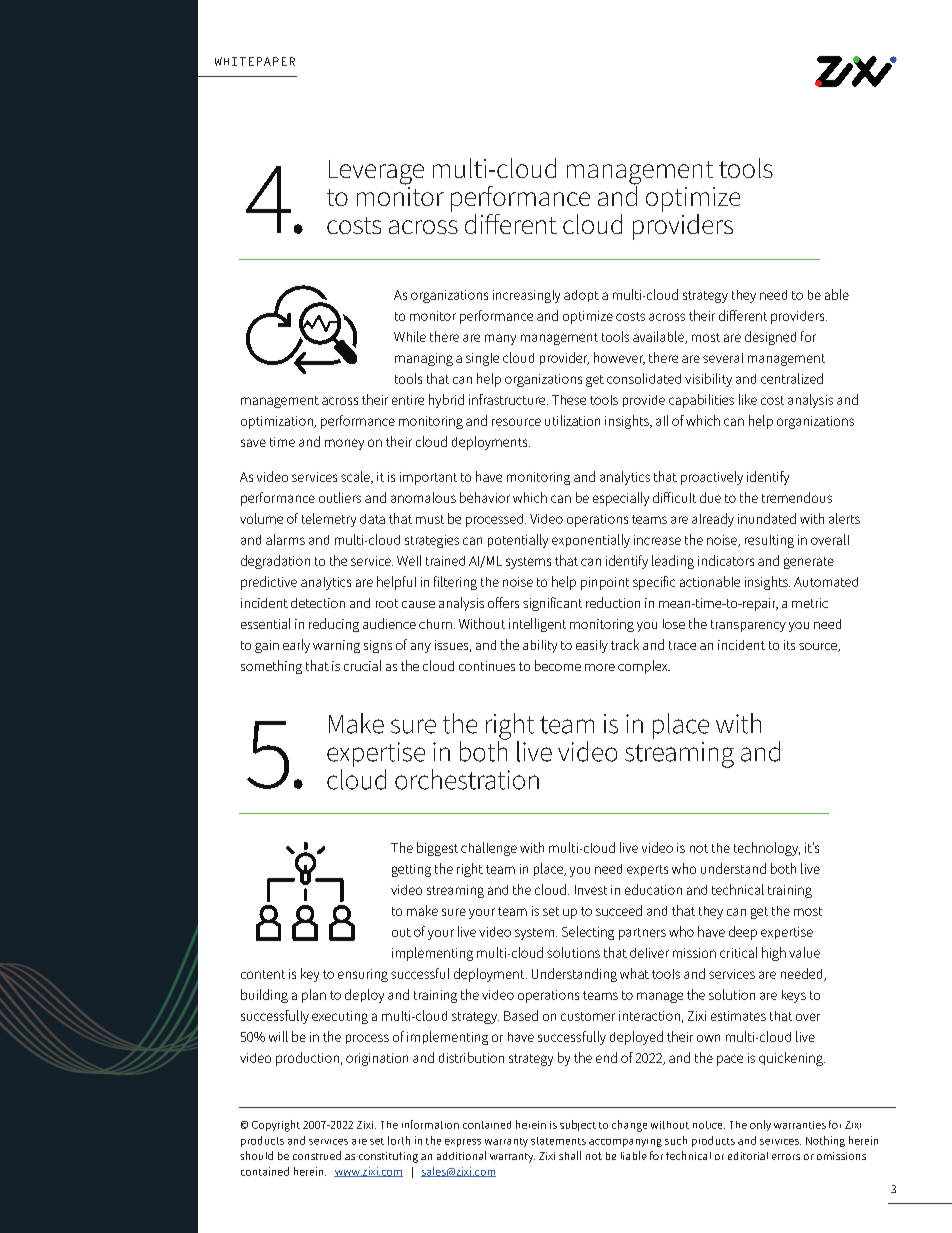 The height and width of the page is (1233, 952). Describe the element at coordinates (572, 420) in the page. I see `utilization` at that location.
